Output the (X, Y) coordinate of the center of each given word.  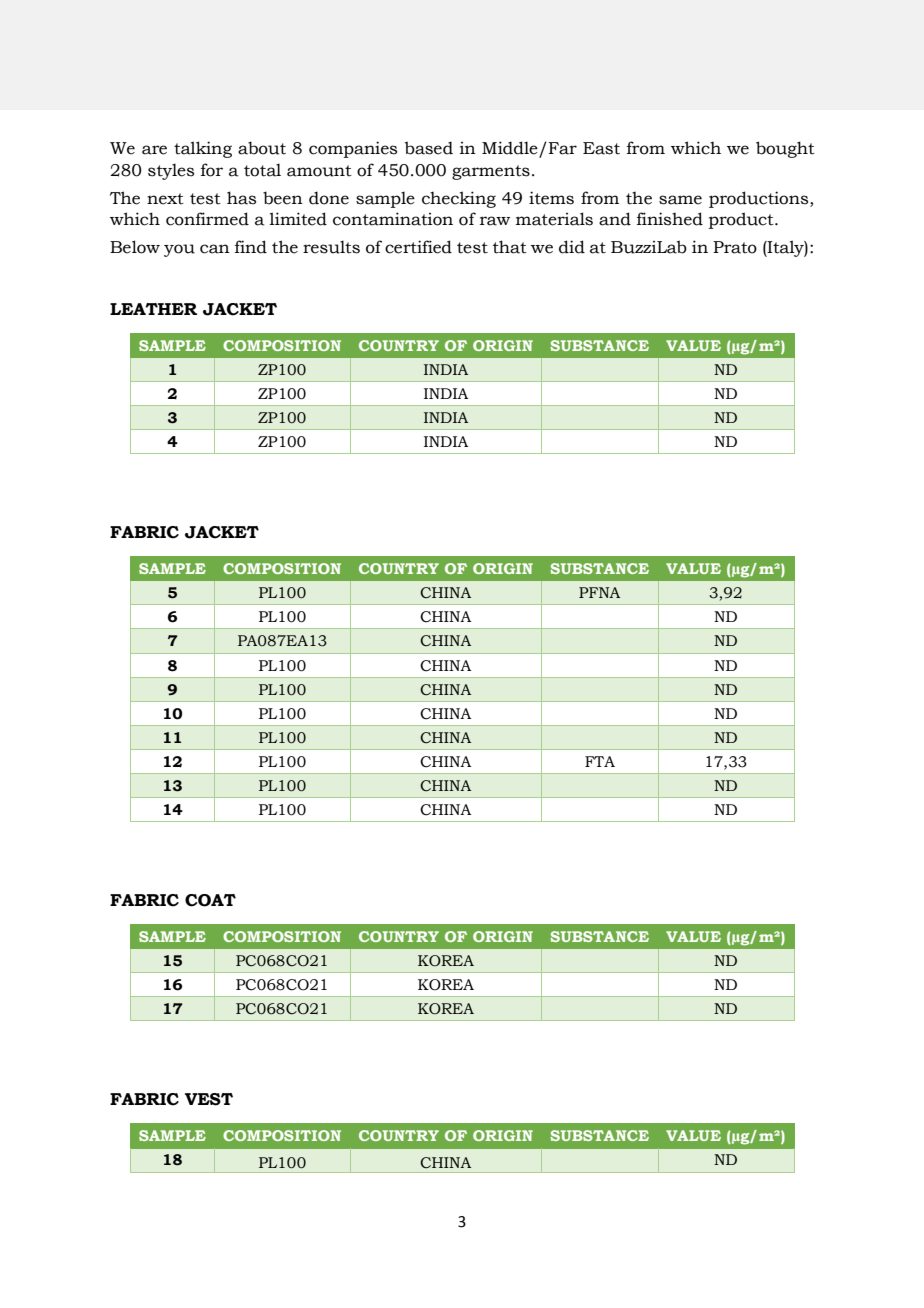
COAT (210, 900)
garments (491, 172)
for (212, 170)
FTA (600, 761)
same (680, 200)
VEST (209, 1099)
